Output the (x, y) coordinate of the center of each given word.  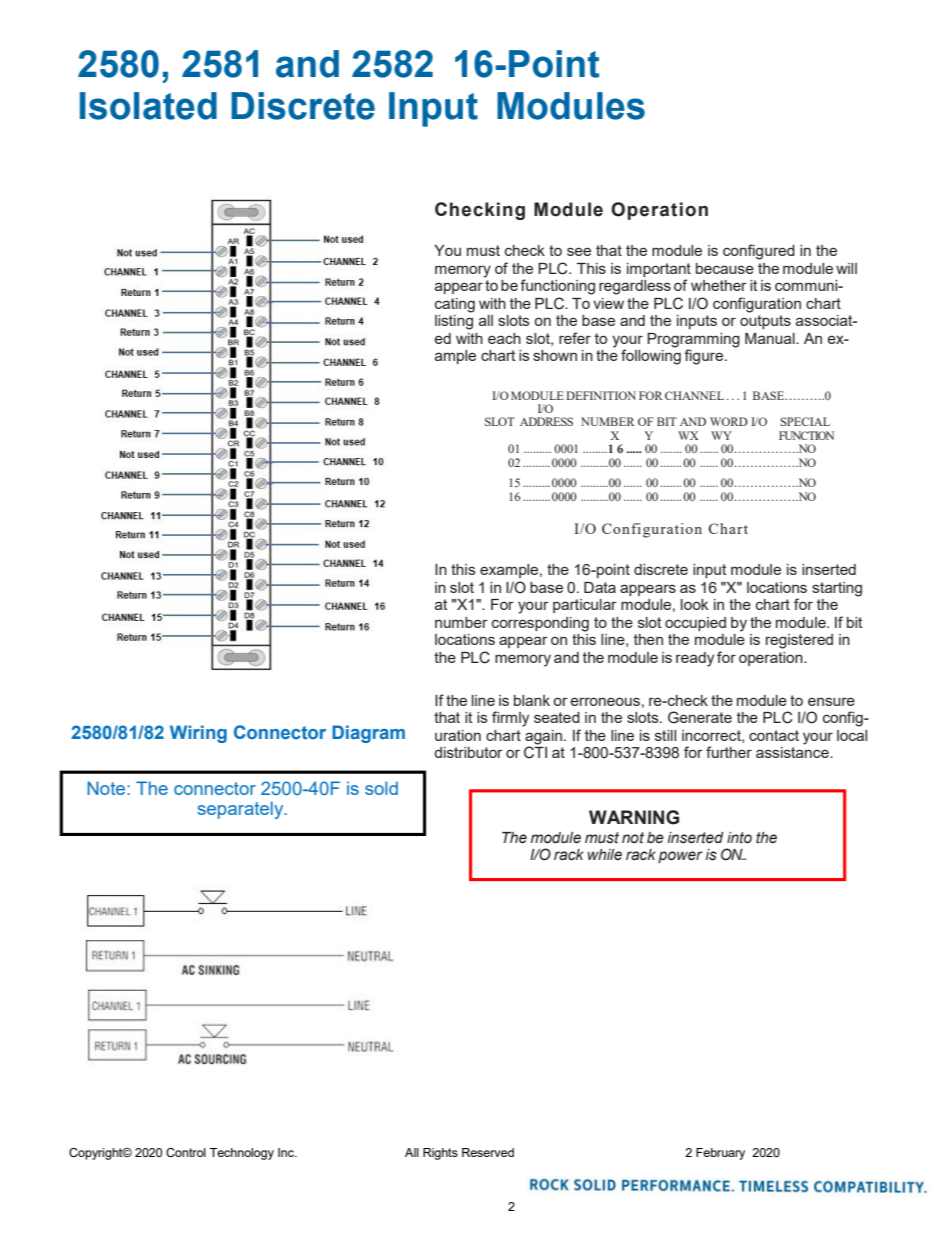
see (579, 251)
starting (837, 589)
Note (107, 788)
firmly (510, 719)
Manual (771, 338)
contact (774, 735)
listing (454, 321)
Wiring (198, 734)
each (504, 338)
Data (600, 587)
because (725, 268)
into (739, 838)
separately (241, 810)
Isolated (148, 106)
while (605, 855)
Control (186, 1153)
